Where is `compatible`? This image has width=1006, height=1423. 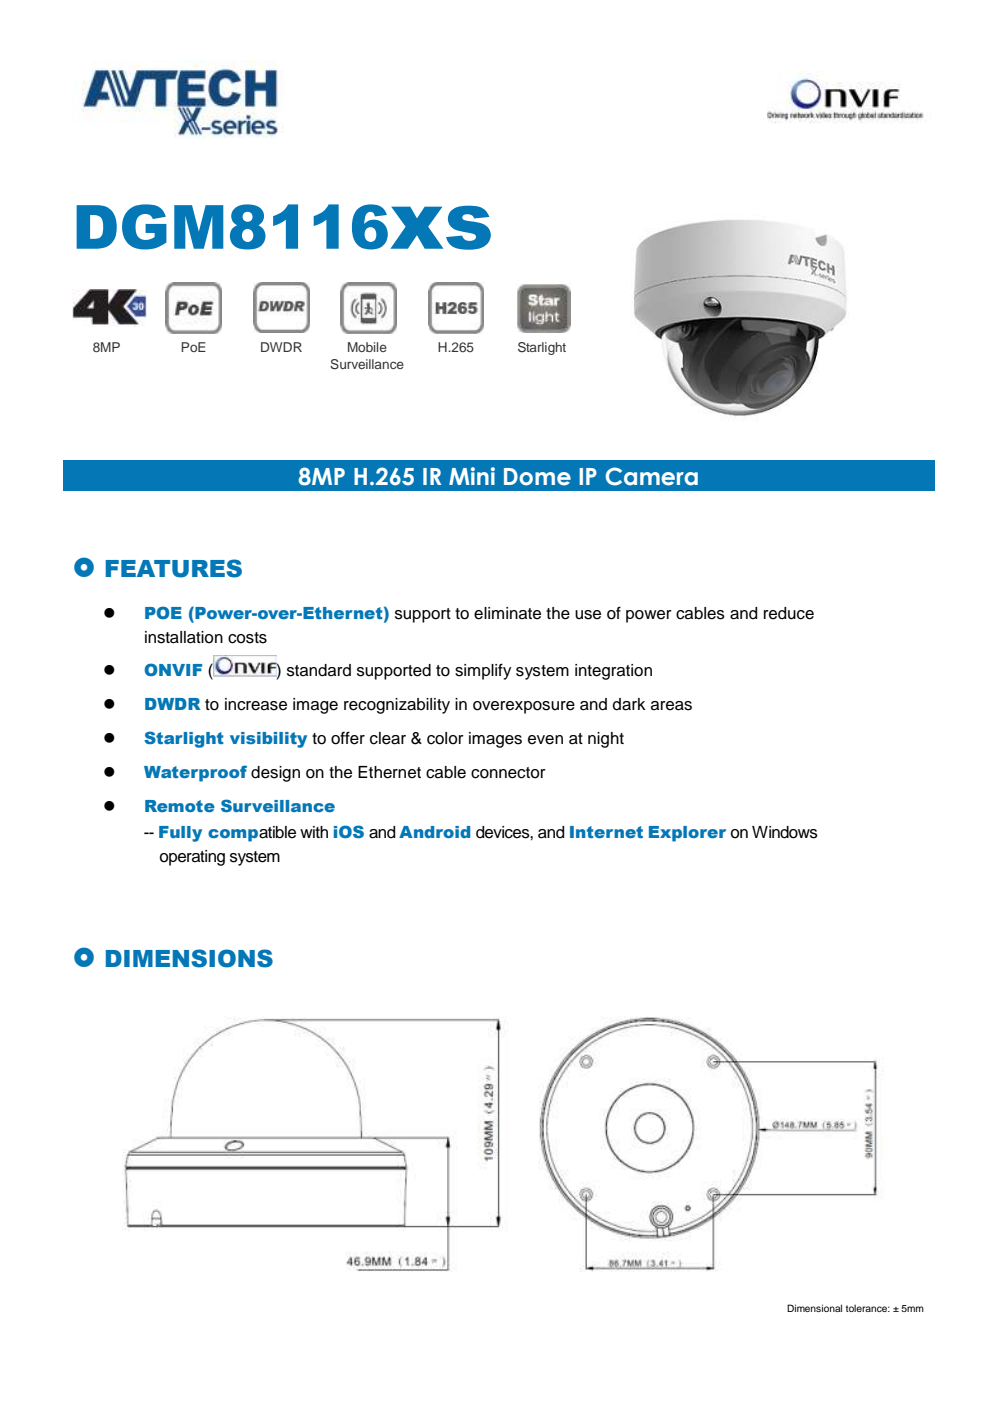
compatible is located at coordinates (252, 834).
